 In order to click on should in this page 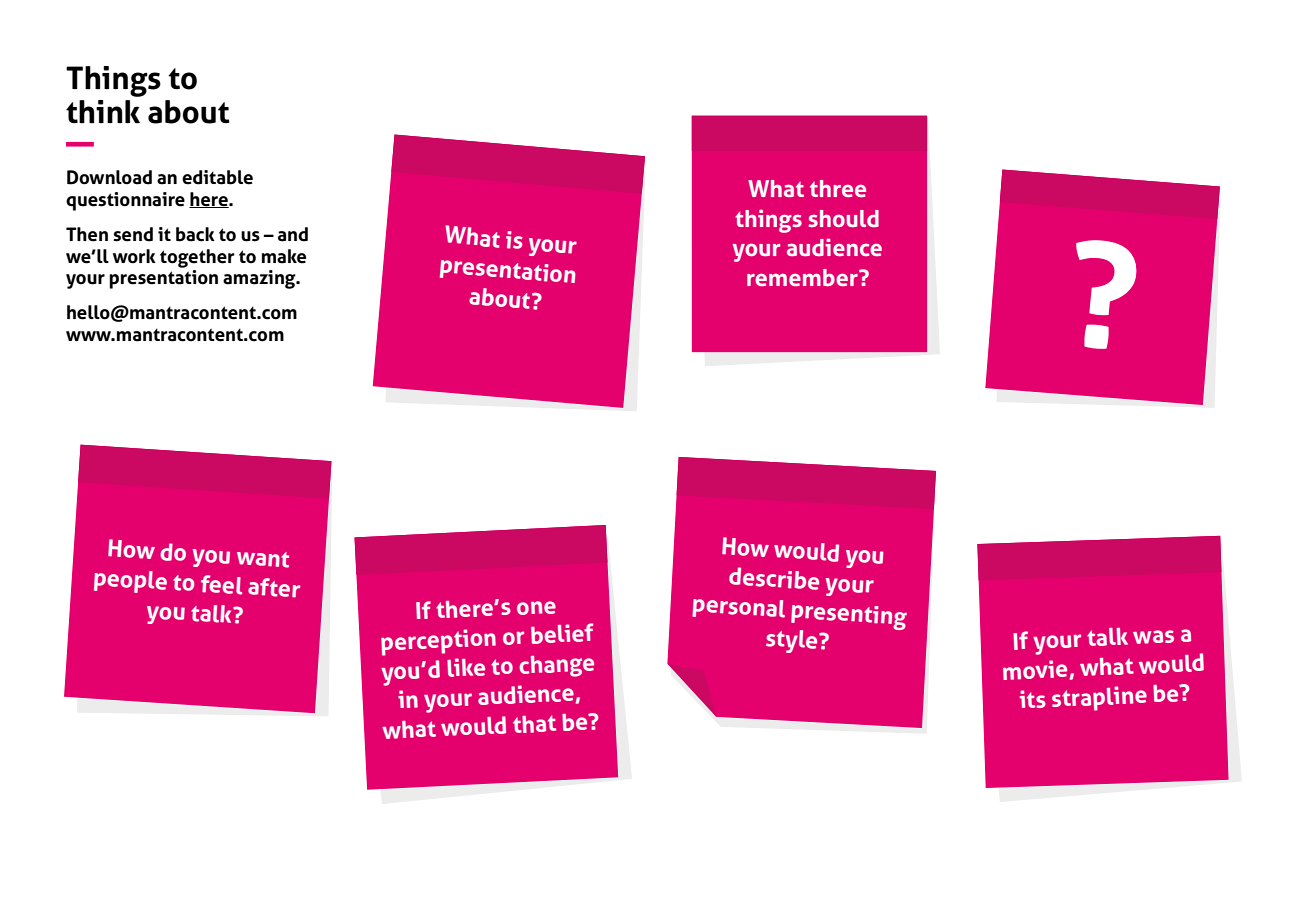, I will do `click(844, 218)`.
